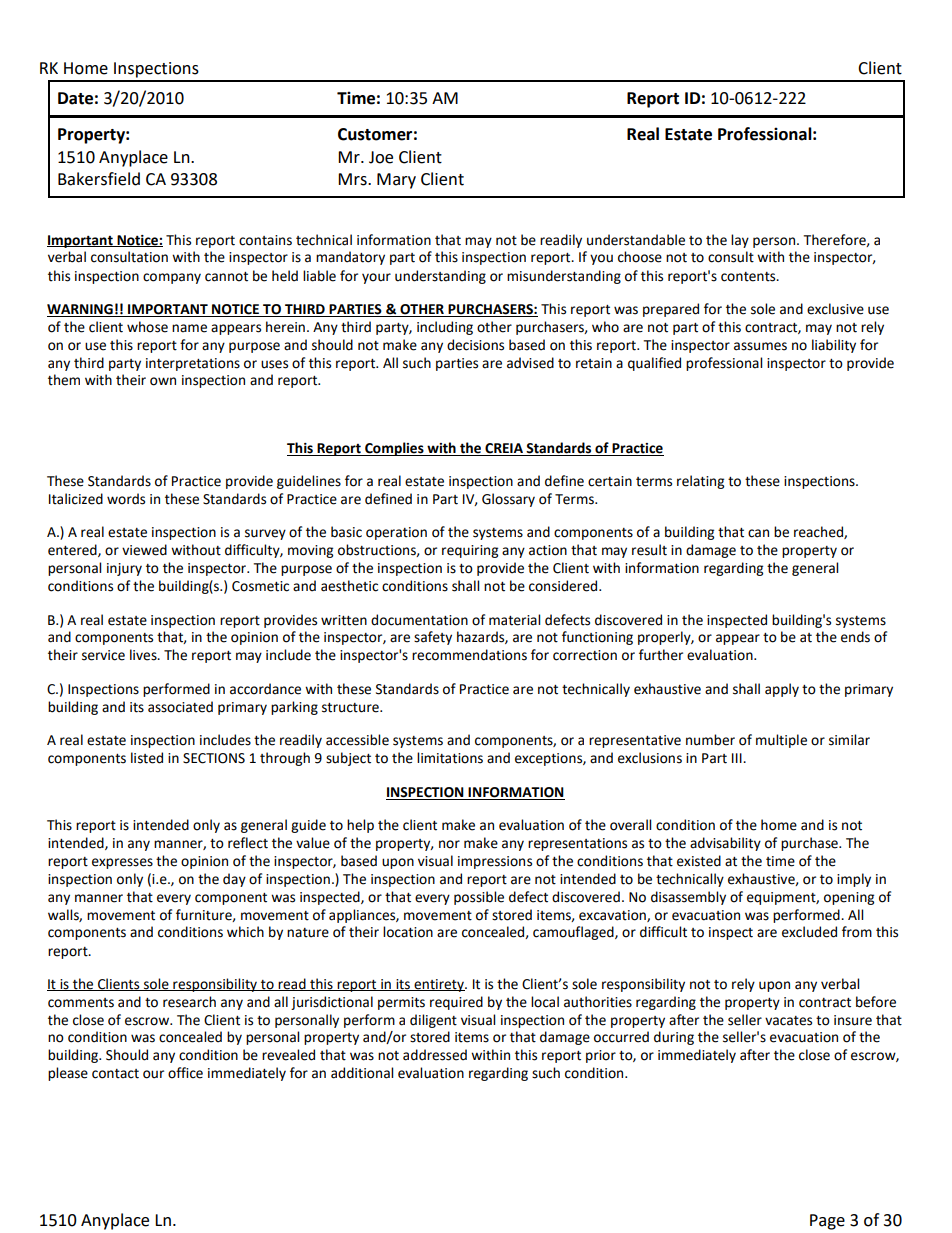 The height and width of the document is (1233, 952). I want to click on relating, so click(700, 482).
